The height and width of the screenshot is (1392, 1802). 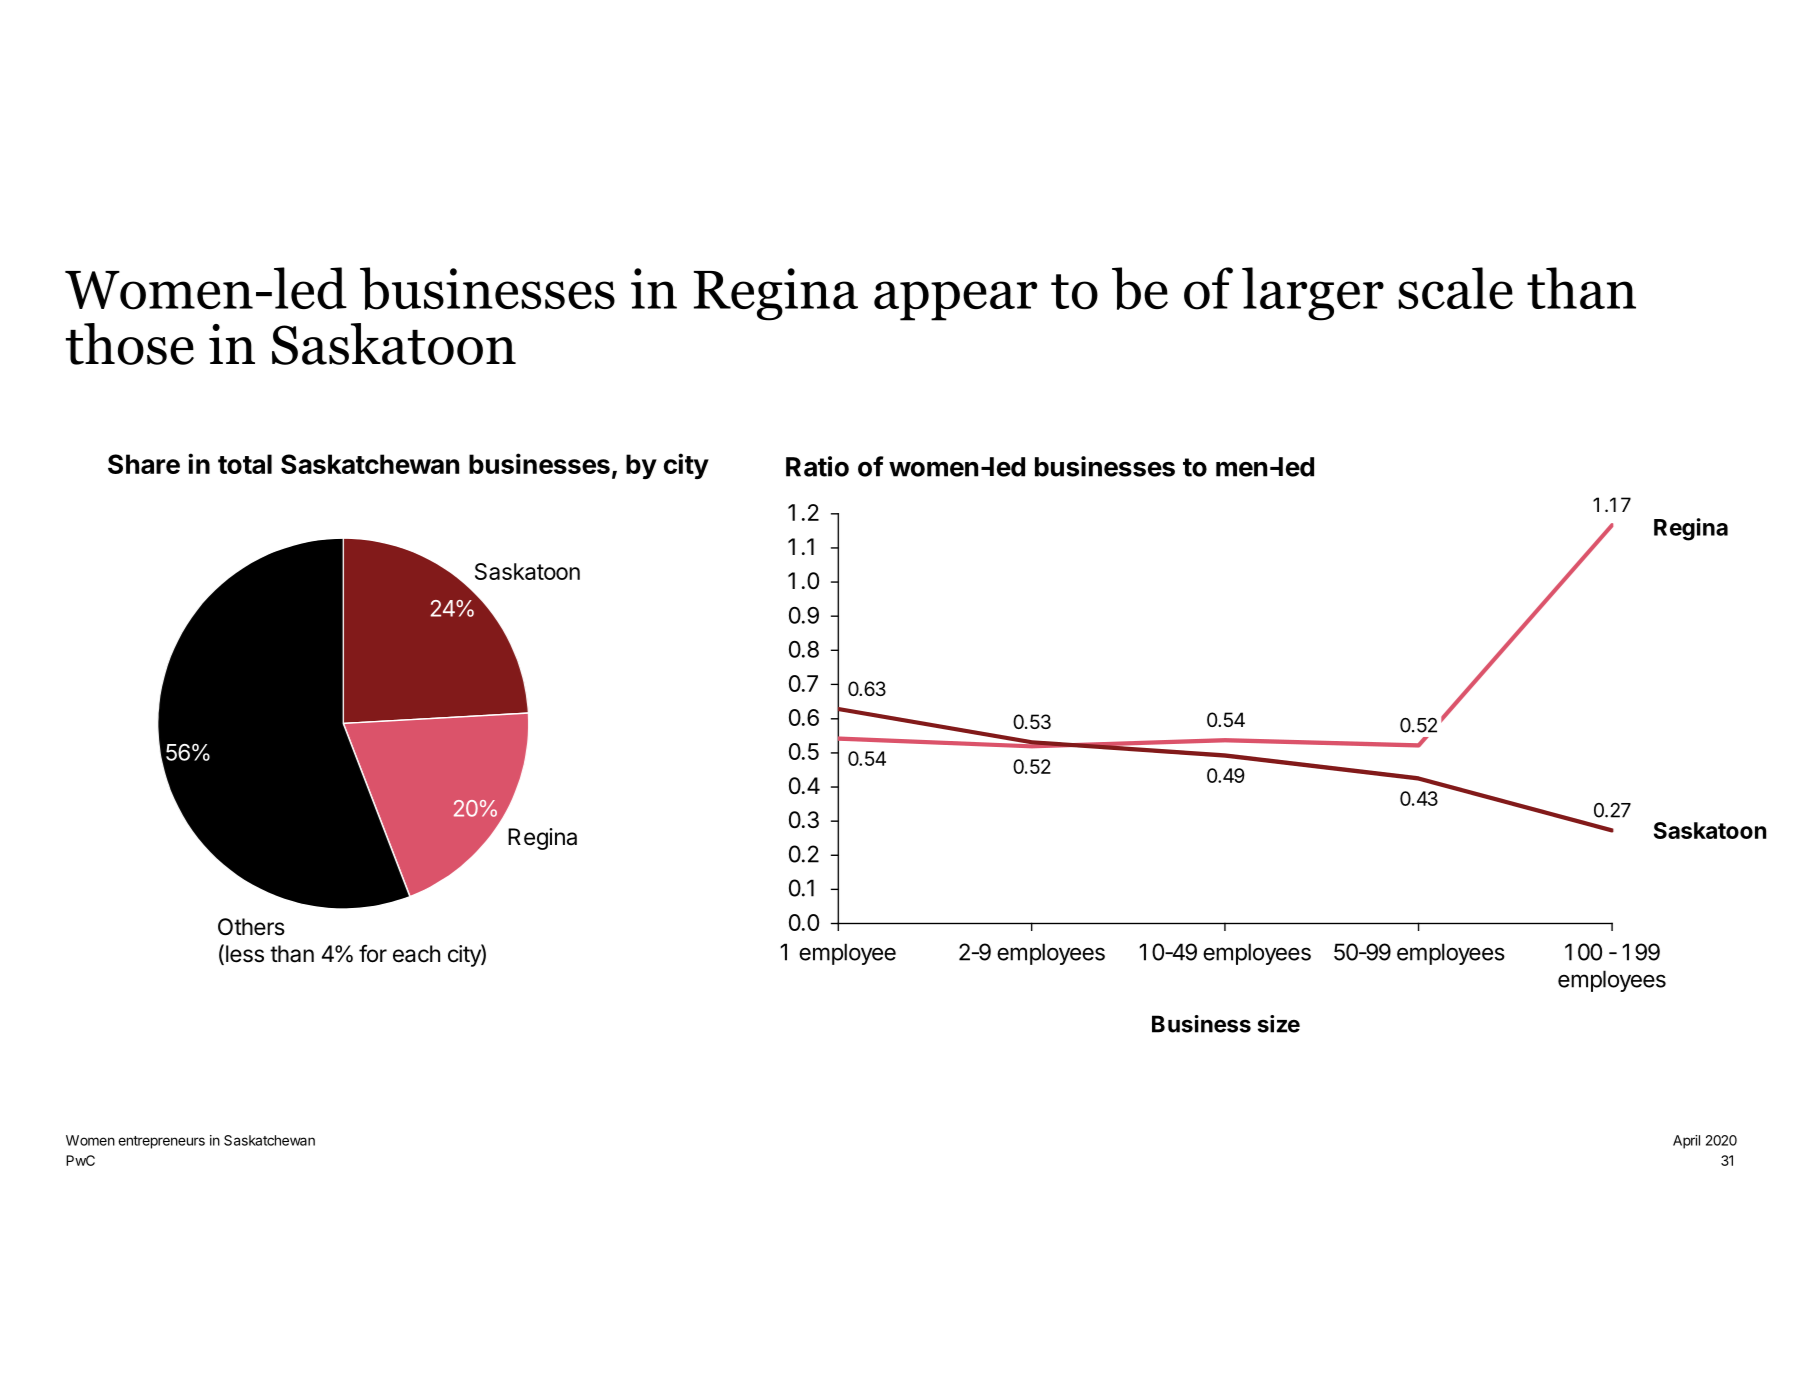 What do you see at coordinates (416, 954) in the screenshot?
I see `each` at bounding box center [416, 954].
